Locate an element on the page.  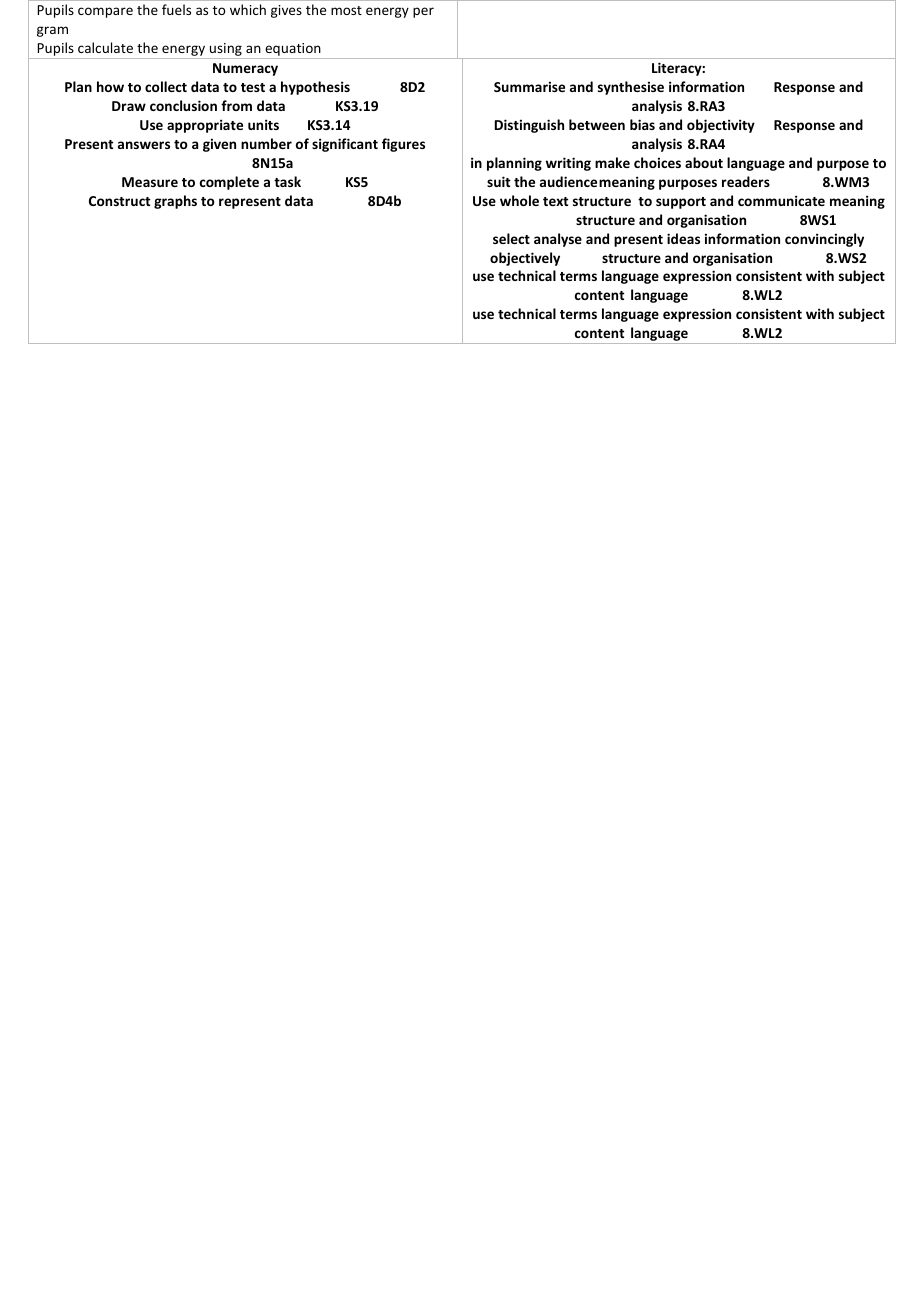
graphs is located at coordinates (175, 202).
